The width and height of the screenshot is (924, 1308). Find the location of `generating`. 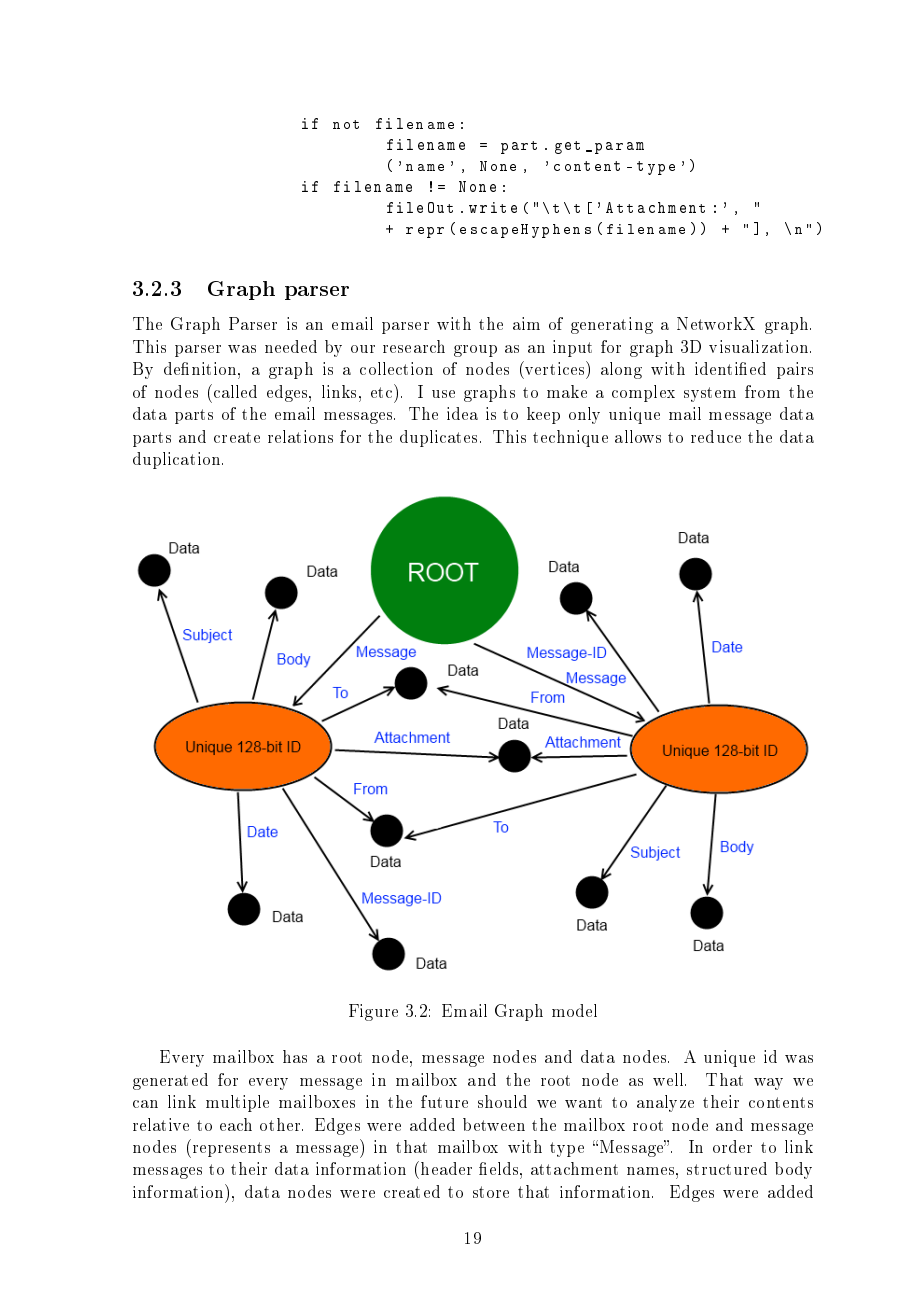

generating is located at coordinates (612, 325).
